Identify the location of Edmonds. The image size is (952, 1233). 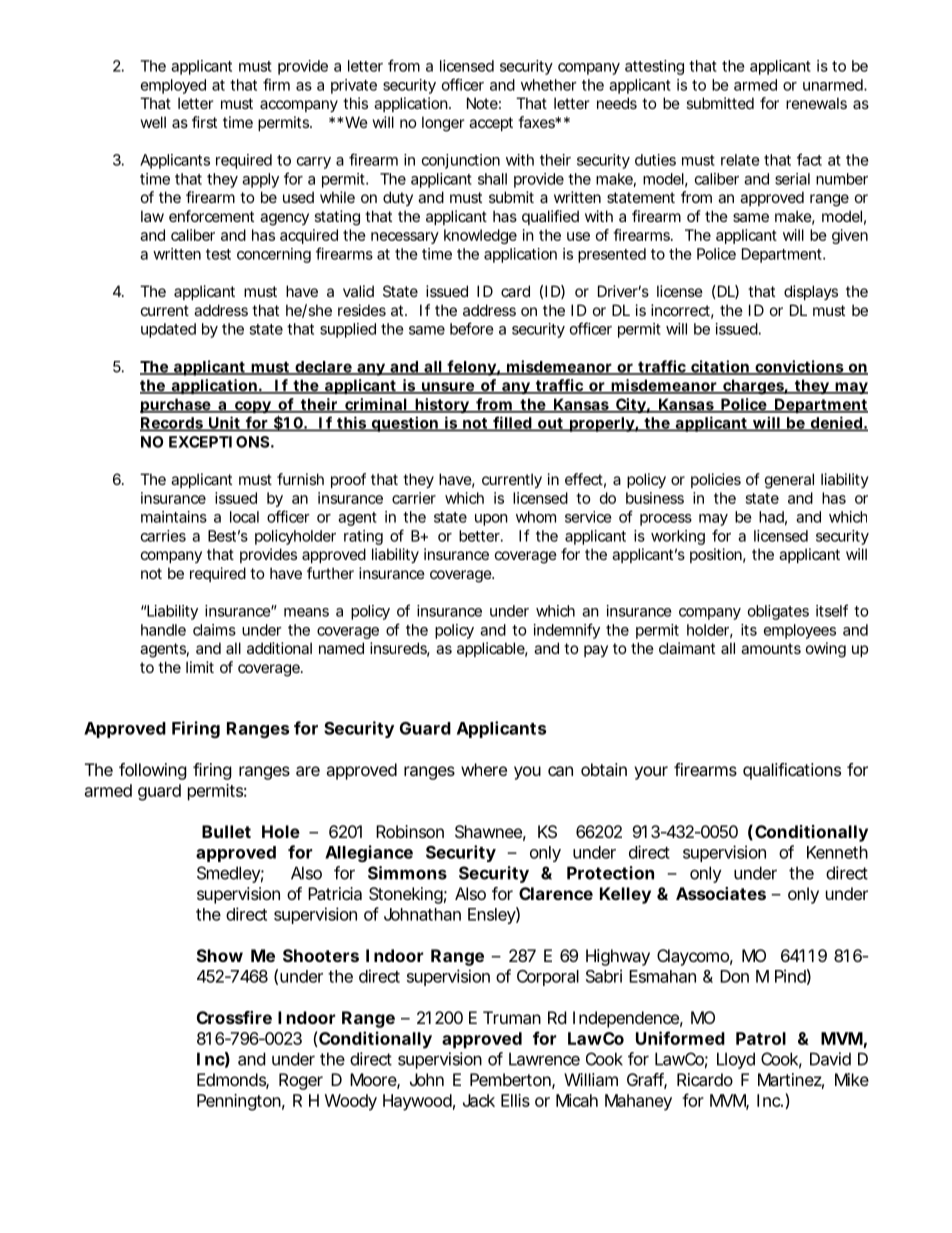
(233, 1081).
